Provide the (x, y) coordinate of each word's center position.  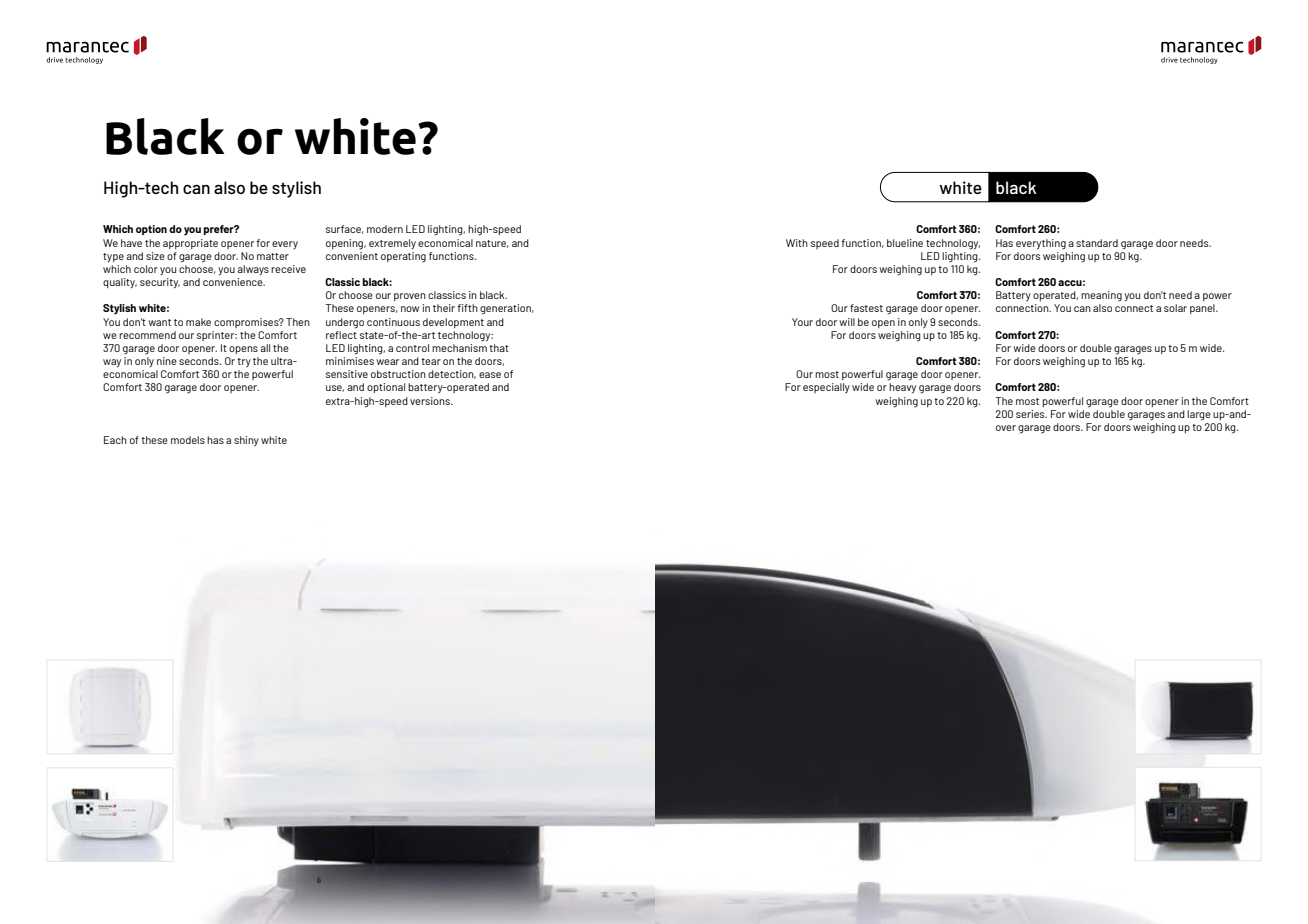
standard (1097, 243)
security (160, 283)
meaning (1101, 296)
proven (410, 297)
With (797, 243)
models (188, 440)
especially (826, 388)
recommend (147, 335)
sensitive (347, 374)
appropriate (190, 244)
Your (802, 322)
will (847, 322)
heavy (902, 388)
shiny (246, 441)
